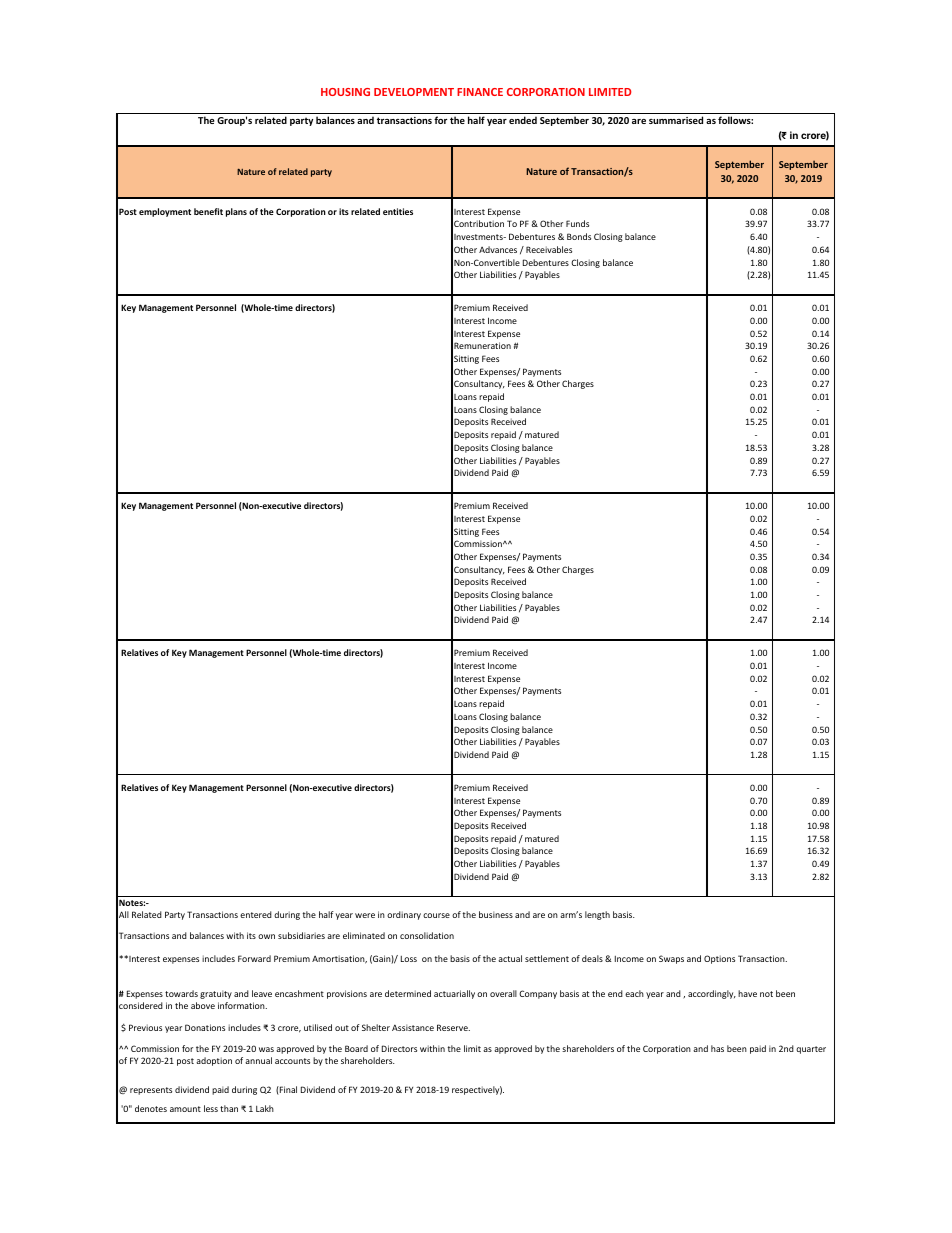 This screenshot has width=952, height=1233. What do you see at coordinates (214, 1061) in the screenshot?
I see `adoption` at bounding box center [214, 1061].
